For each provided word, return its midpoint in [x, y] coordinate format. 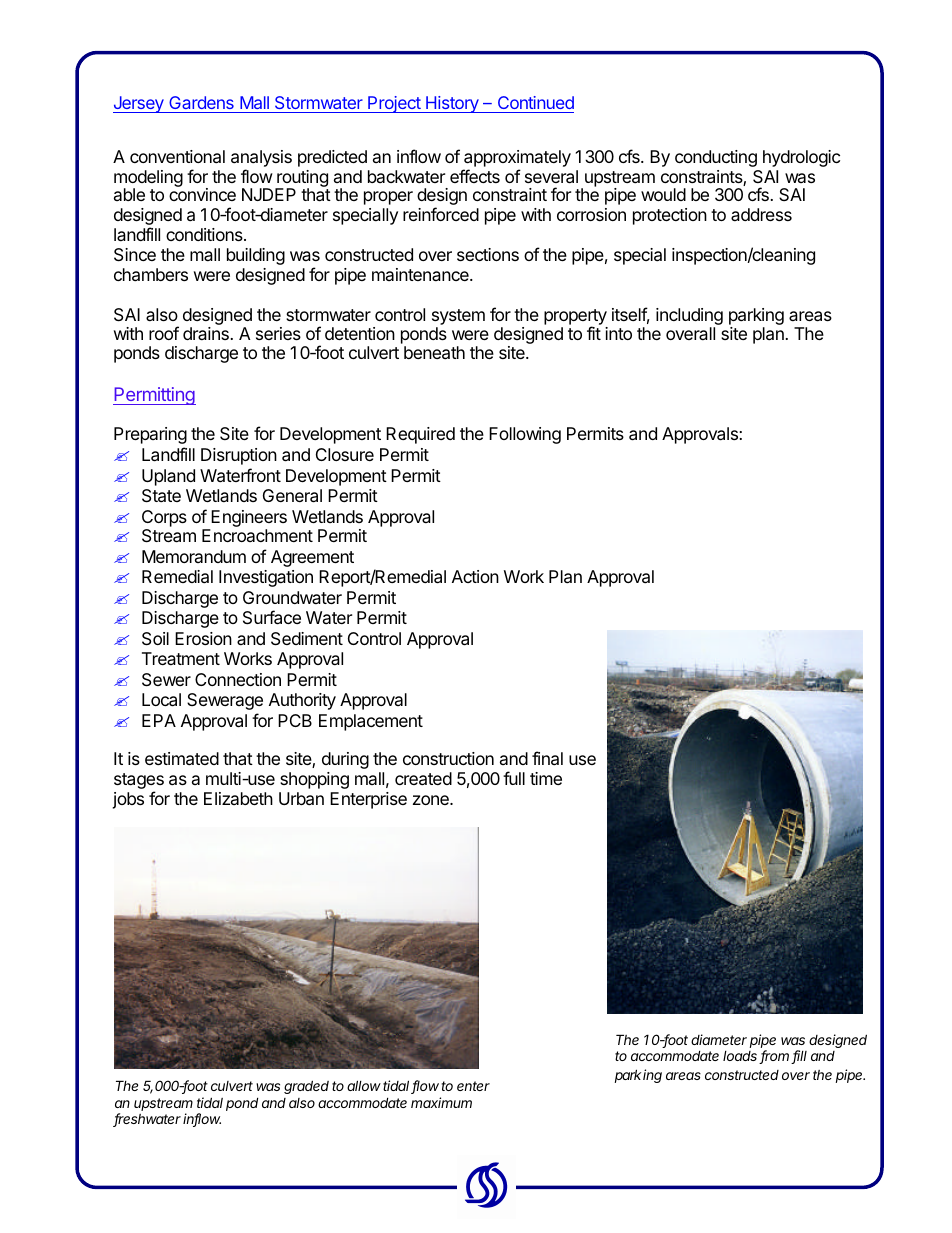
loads [741, 1057]
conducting [716, 158]
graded [306, 1087]
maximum [441, 1102]
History [452, 104]
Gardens [201, 104]
